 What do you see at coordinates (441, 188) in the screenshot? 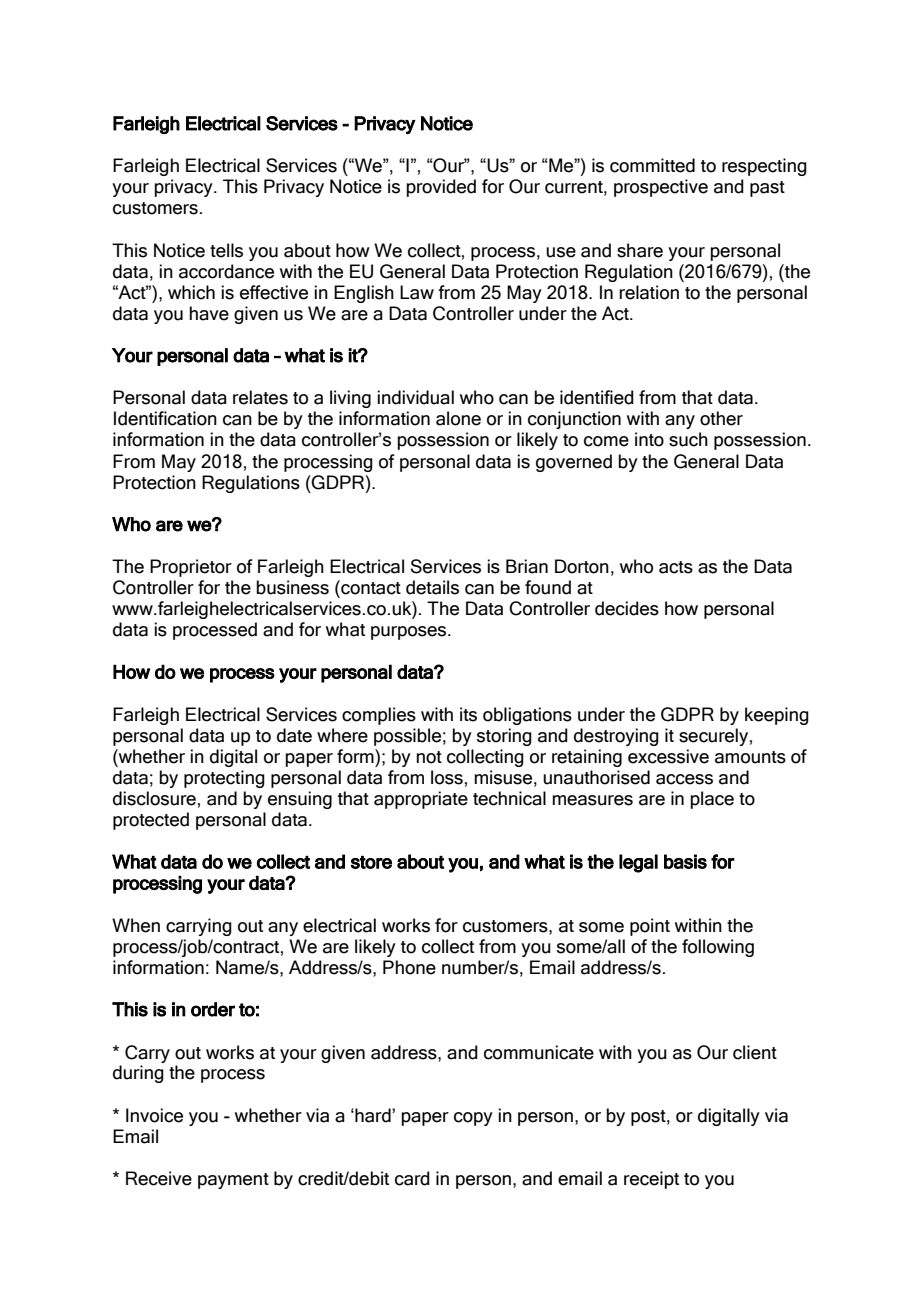
I see `provided` at bounding box center [441, 188].
